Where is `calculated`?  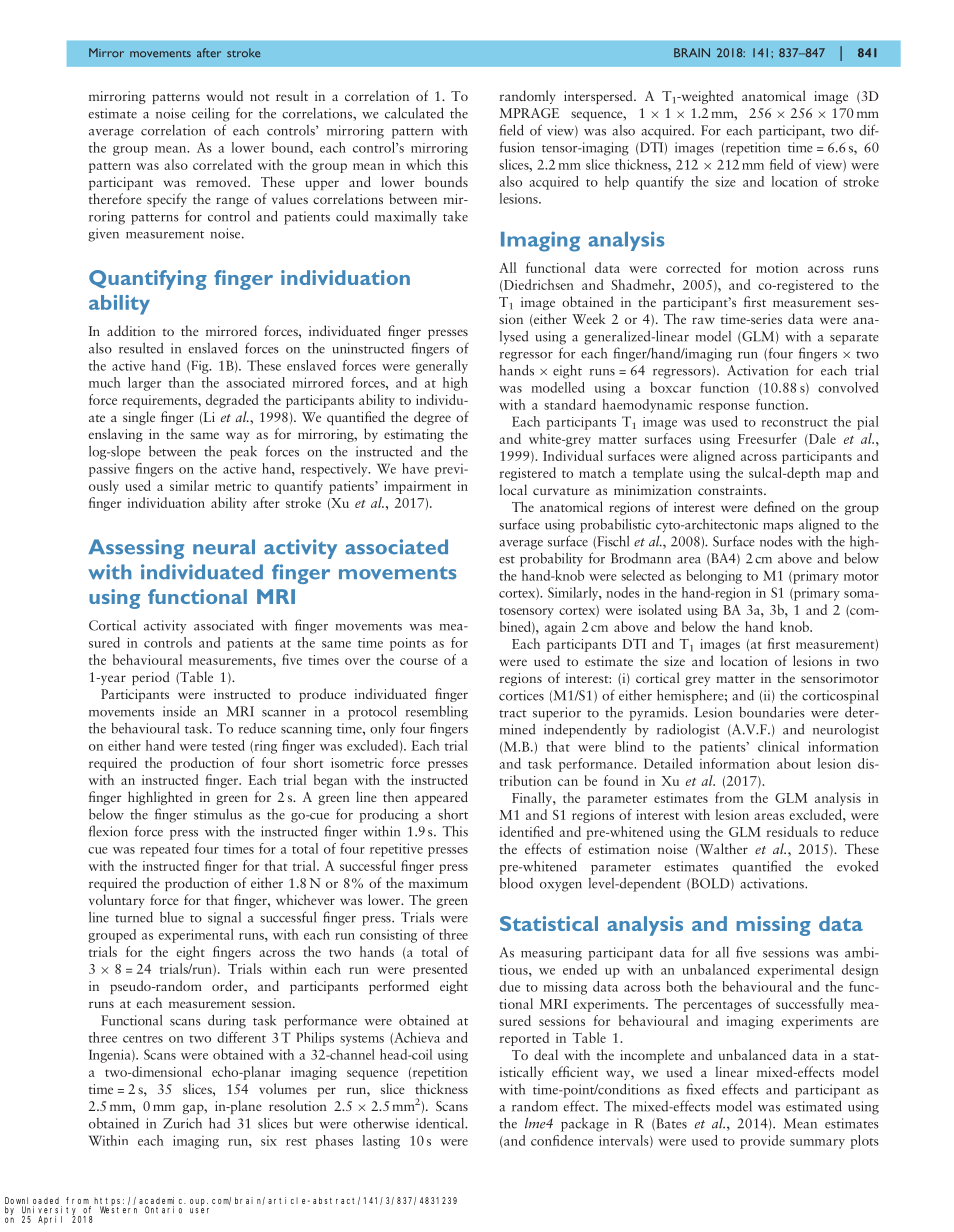
calculated is located at coordinates (414, 113).
